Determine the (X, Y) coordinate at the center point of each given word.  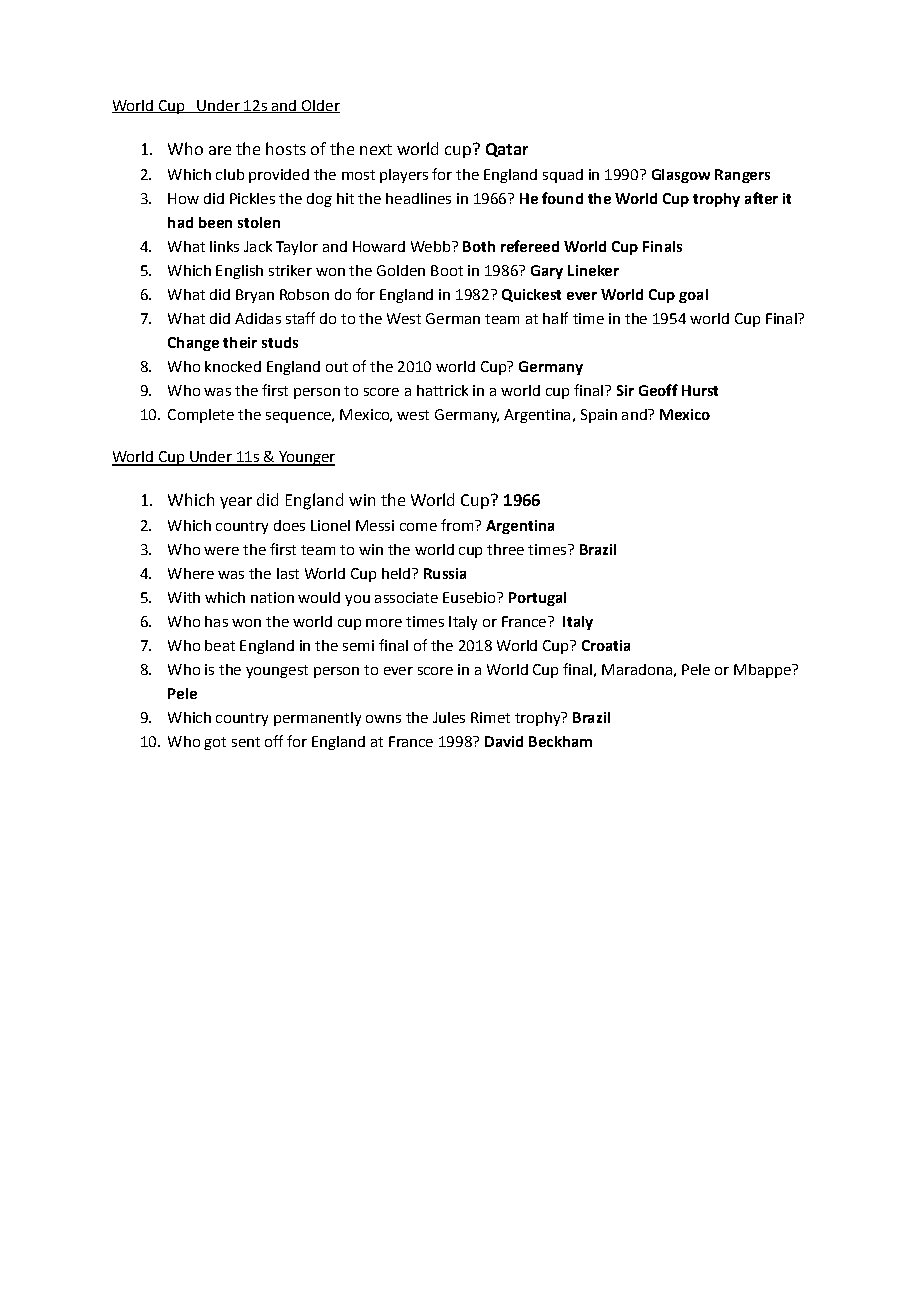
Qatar (507, 150)
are (220, 150)
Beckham (560, 741)
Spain (599, 416)
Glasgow (681, 176)
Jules (449, 717)
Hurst (700, 390)
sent (246, 742)
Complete (201, 416)
